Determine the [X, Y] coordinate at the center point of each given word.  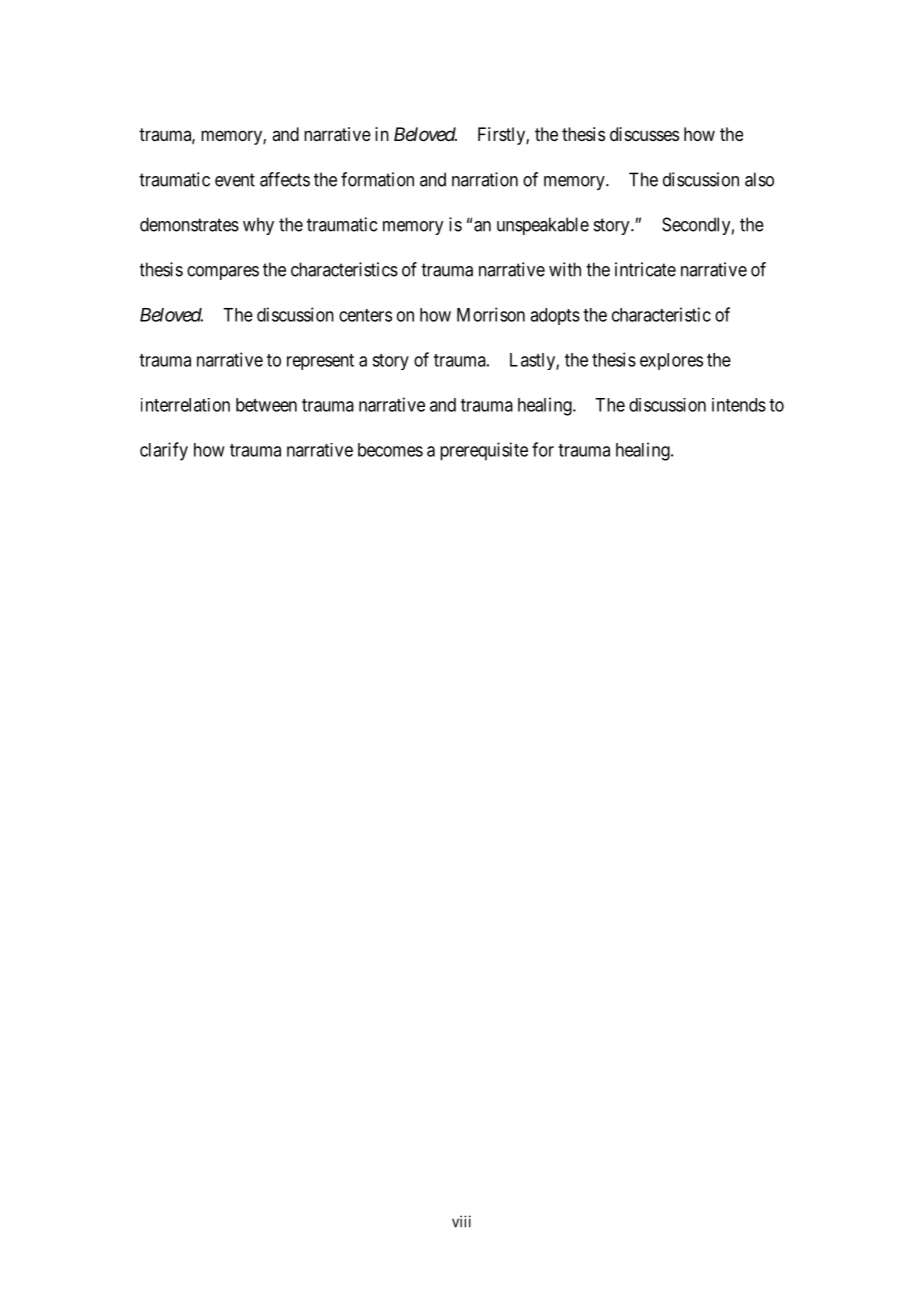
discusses [644, 134]
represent [320, 362]
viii [461, 1221]
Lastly [533, 361]
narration [485, 179]
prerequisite [484, 451]
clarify [164, 451]
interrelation [185, 405]
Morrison [491, 314]
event [235, 180]
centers [365, 315]
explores [671, 361]
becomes [390, 450]
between [266, 405]
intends [739, 405]
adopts [555, 316]
